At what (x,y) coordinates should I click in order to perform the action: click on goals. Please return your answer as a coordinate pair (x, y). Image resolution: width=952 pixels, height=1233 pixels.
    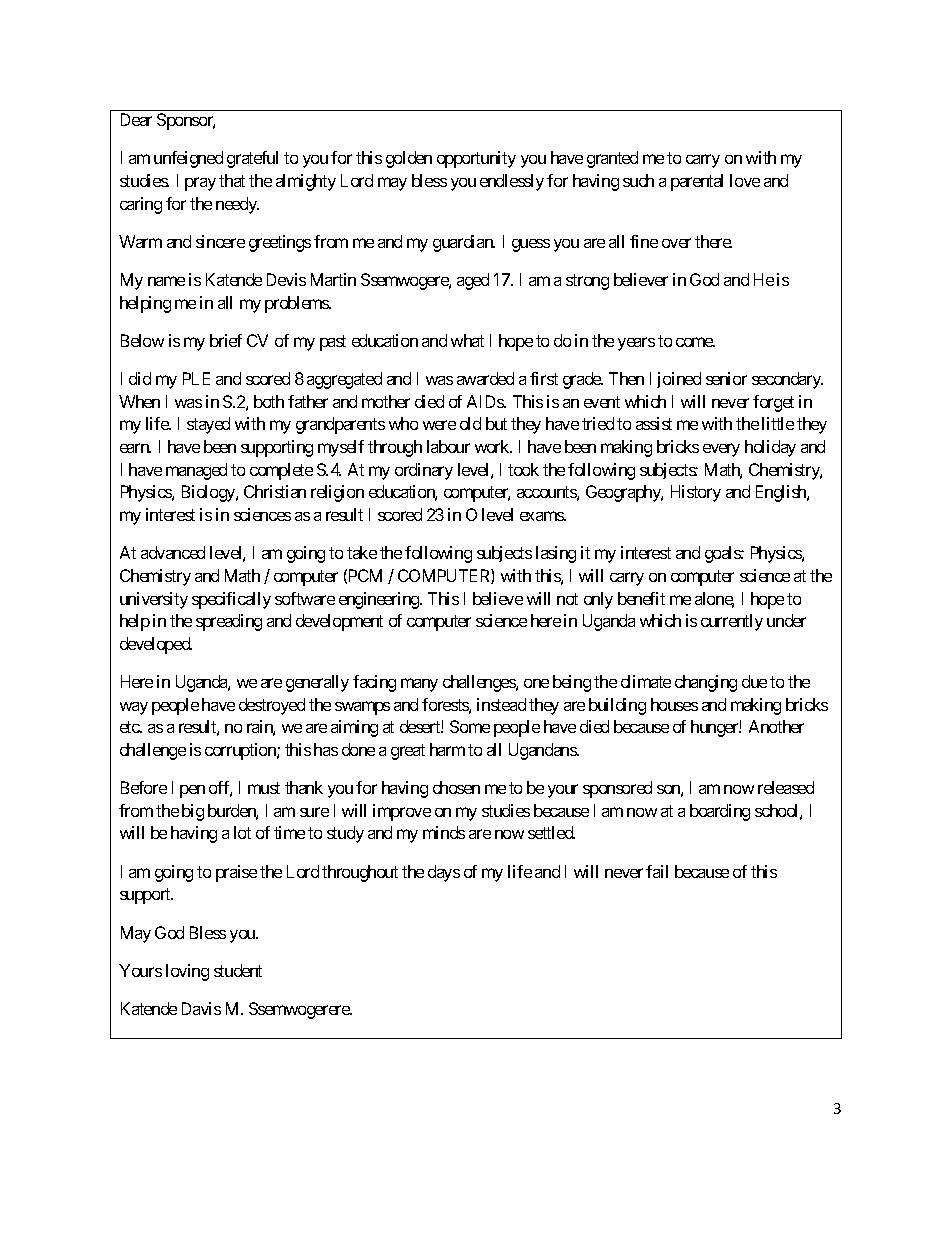
    Looking at the image, I should click on (723, 554).
